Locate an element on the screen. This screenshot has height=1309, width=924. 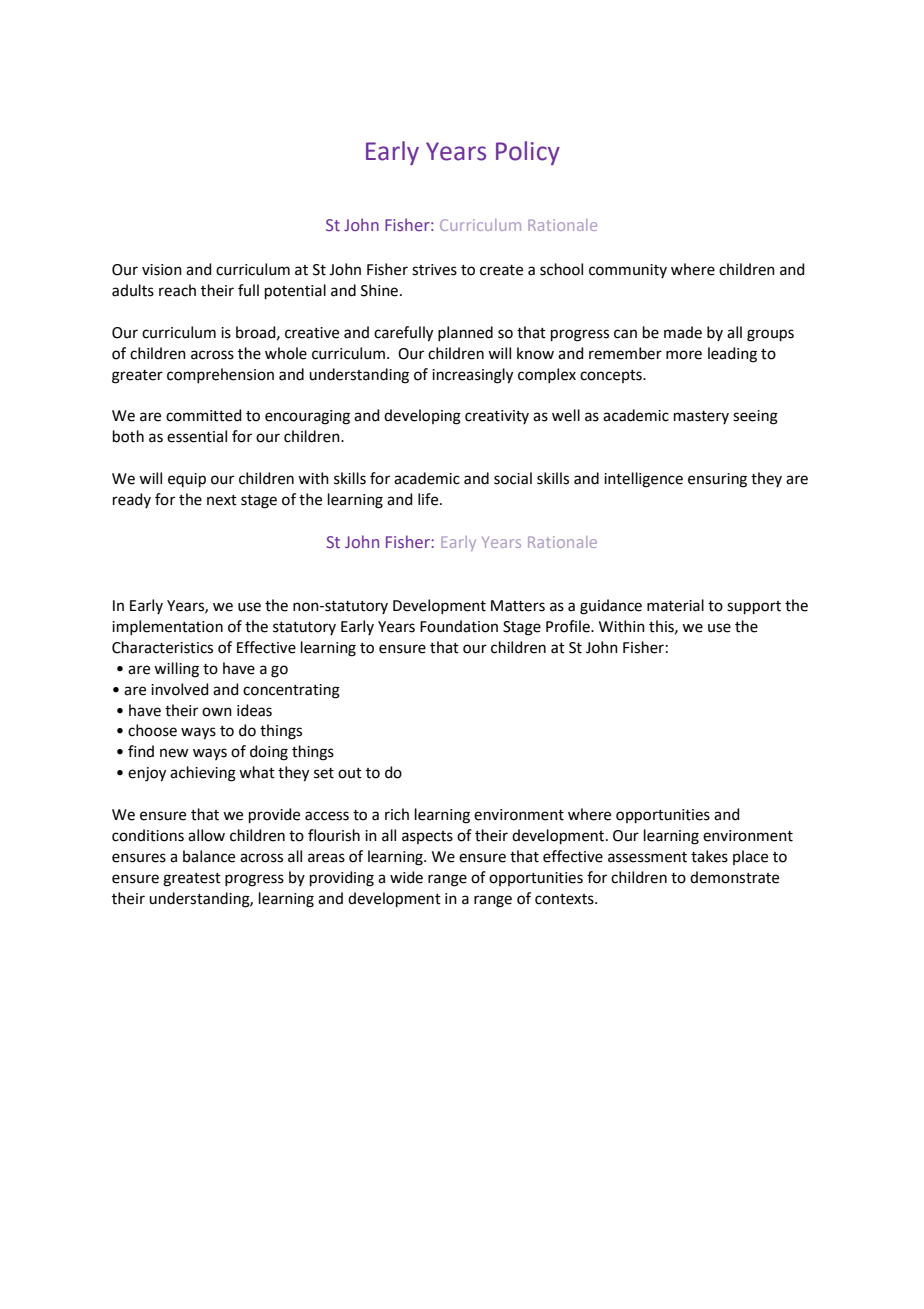
ensuring is located at coordinates (717, 480).
